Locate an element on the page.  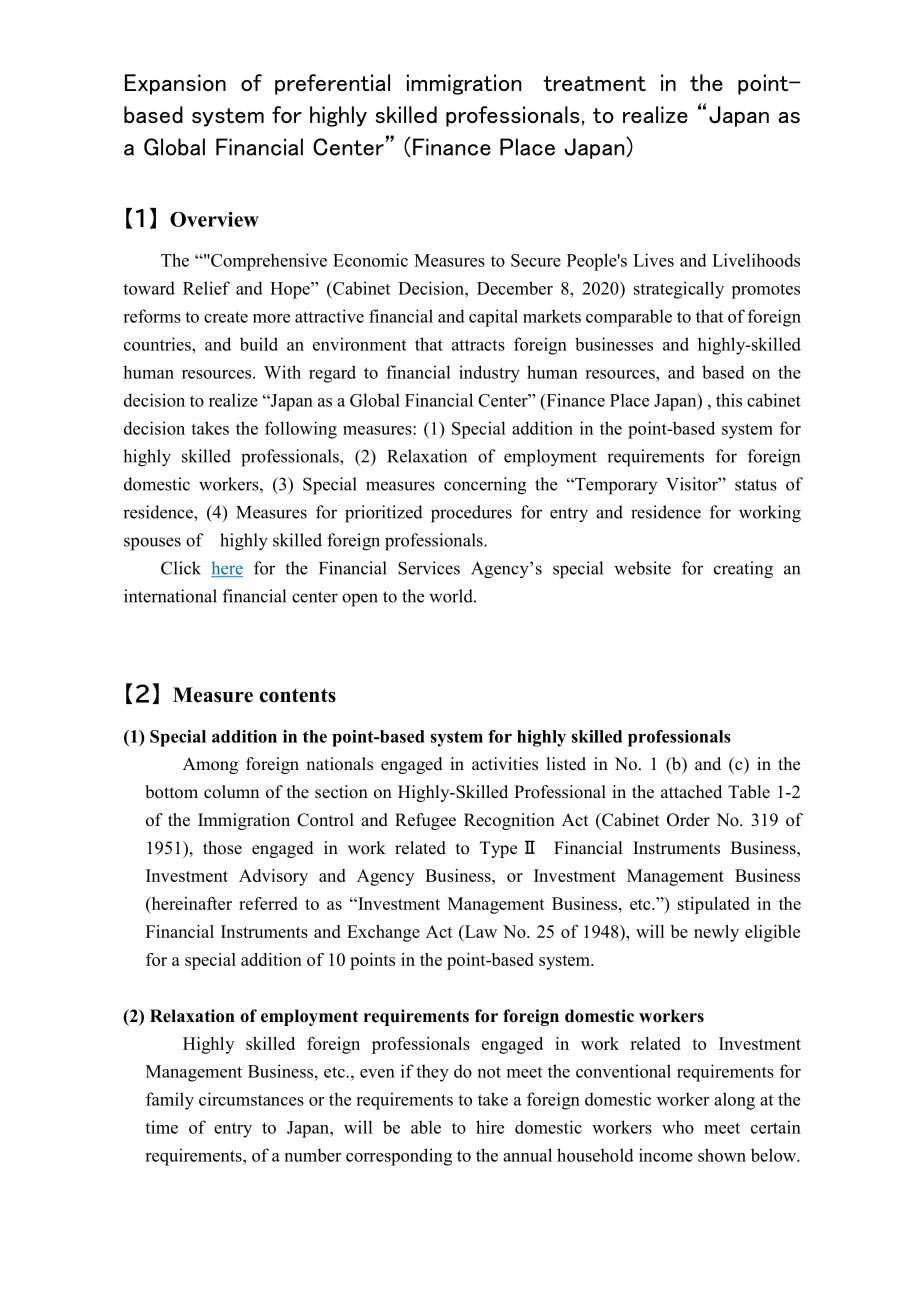
who is located at coordinates (678, 1127).
